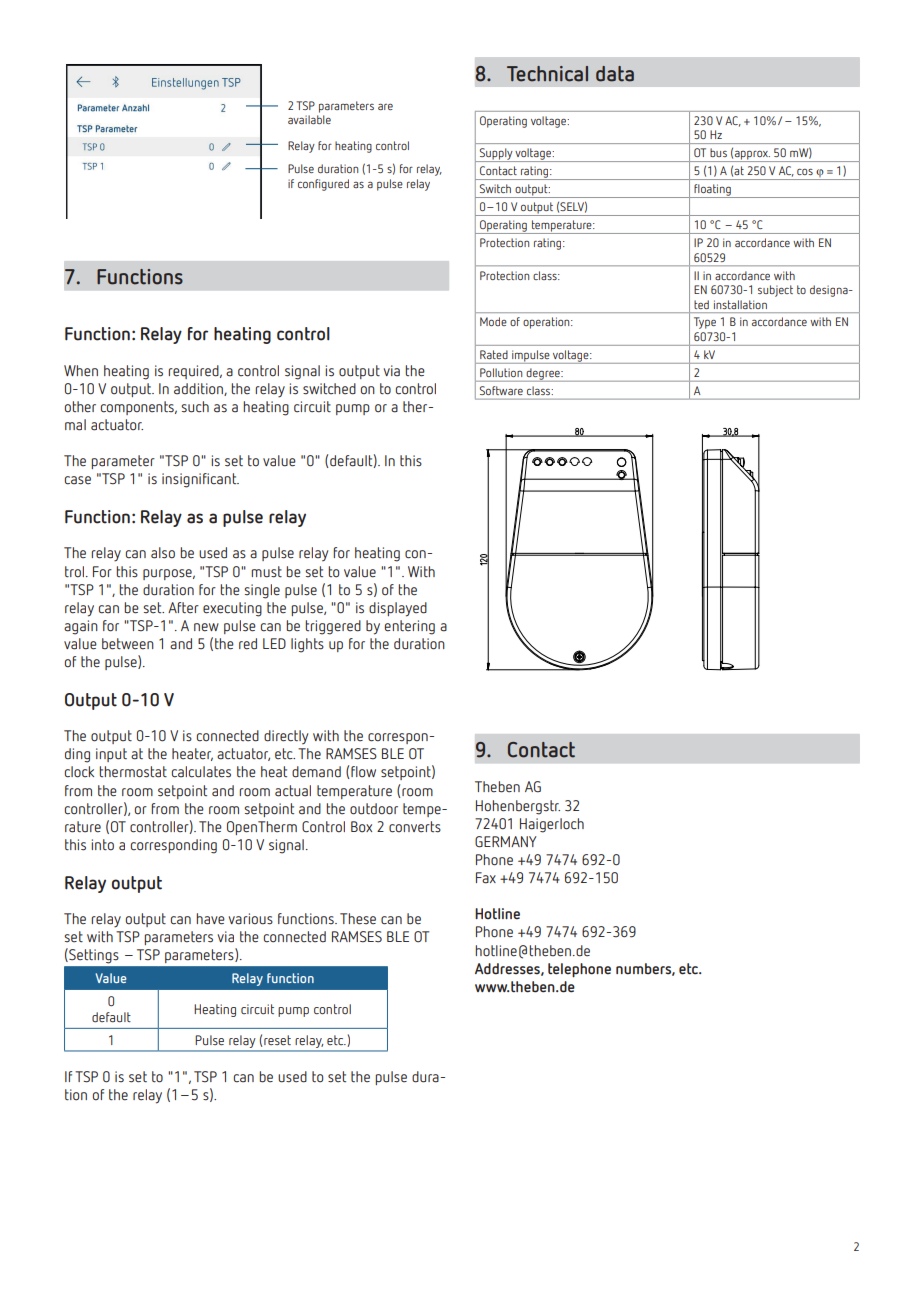 This screenshot has height=1297, width=924. What do you see at coordinates (718, 152) in the screenshot?
I see `bus` at bounding box center [718, 152].
